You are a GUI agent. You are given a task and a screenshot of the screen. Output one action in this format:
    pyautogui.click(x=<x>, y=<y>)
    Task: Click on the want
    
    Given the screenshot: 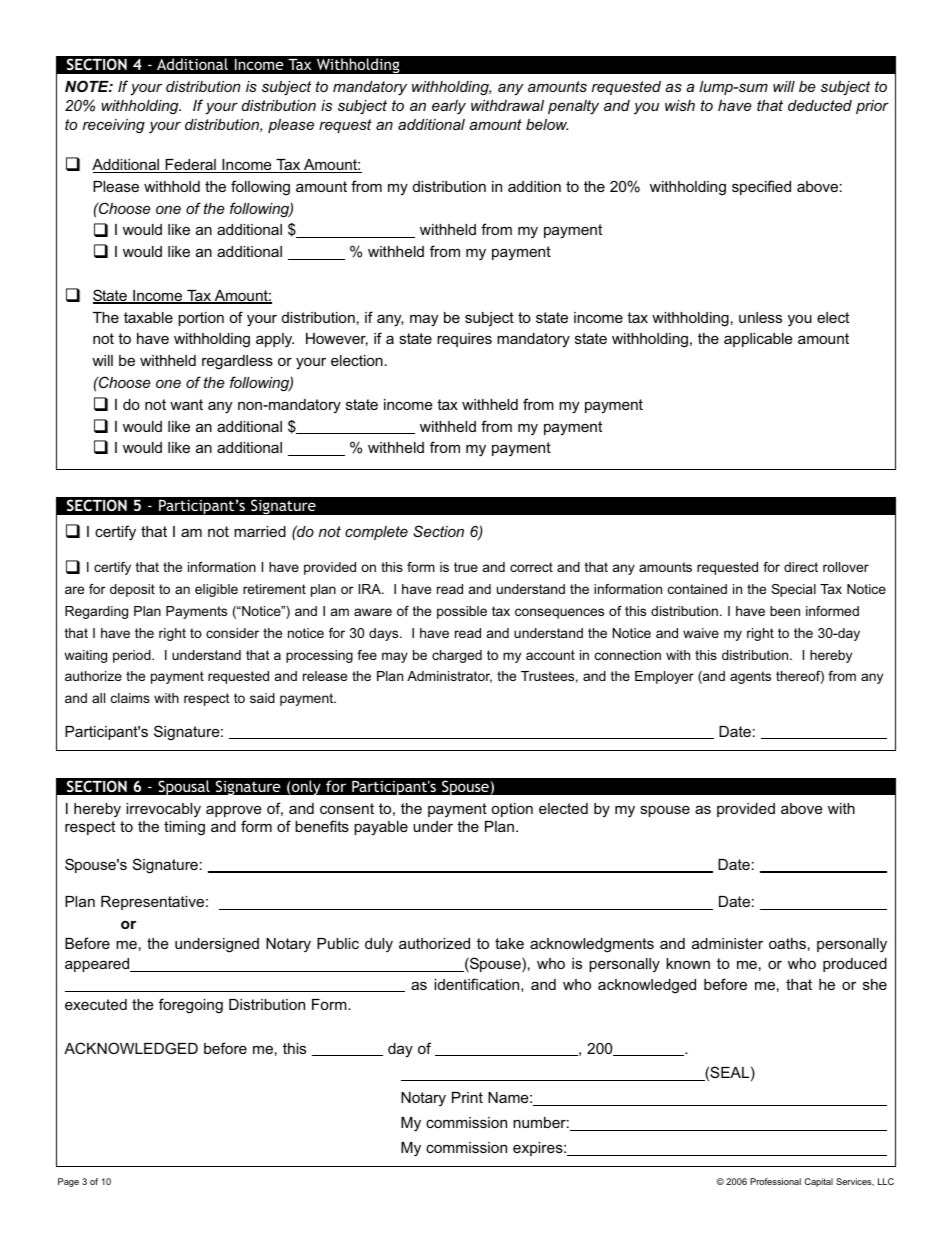 What is the action you would take?
    pyautogui.click(x=186, y=404)
